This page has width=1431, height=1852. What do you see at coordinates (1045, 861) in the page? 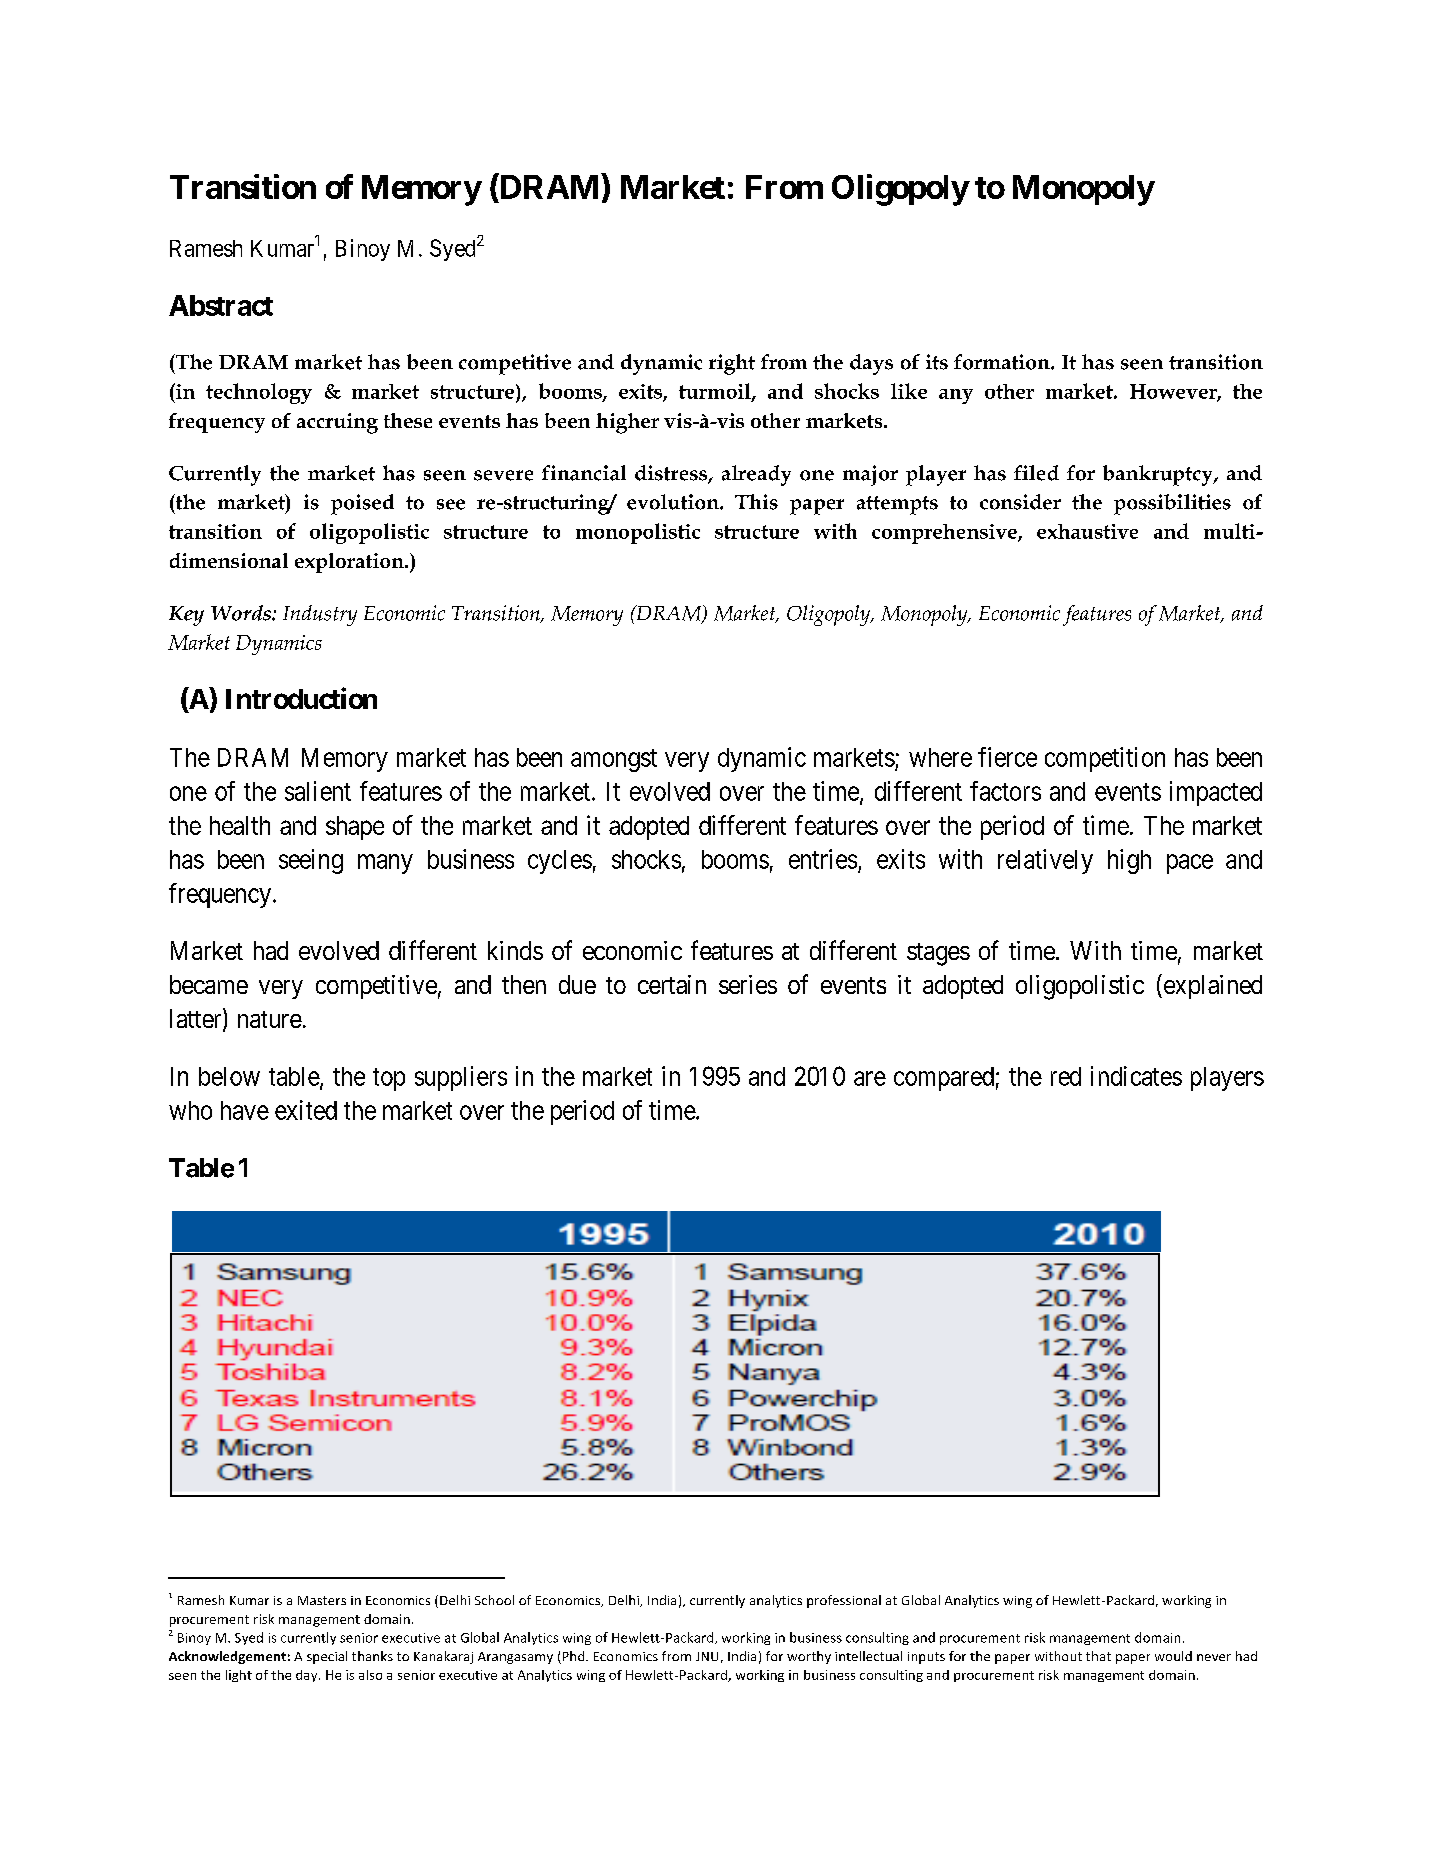
I see `relatively` at bounding box center [1045, 861].
